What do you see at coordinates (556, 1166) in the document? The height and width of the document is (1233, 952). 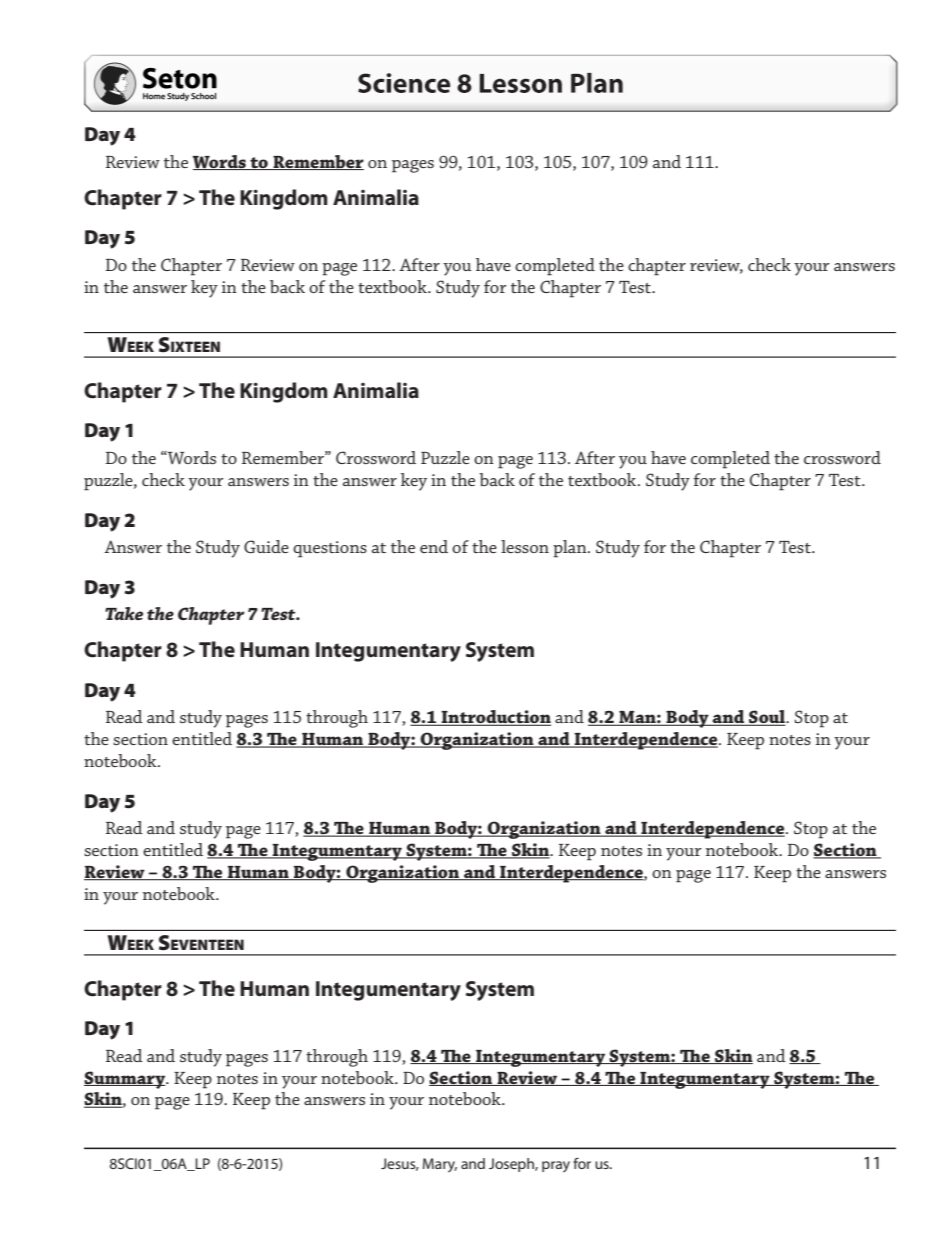 I see `pray` at bounding box center [556, 1166].
